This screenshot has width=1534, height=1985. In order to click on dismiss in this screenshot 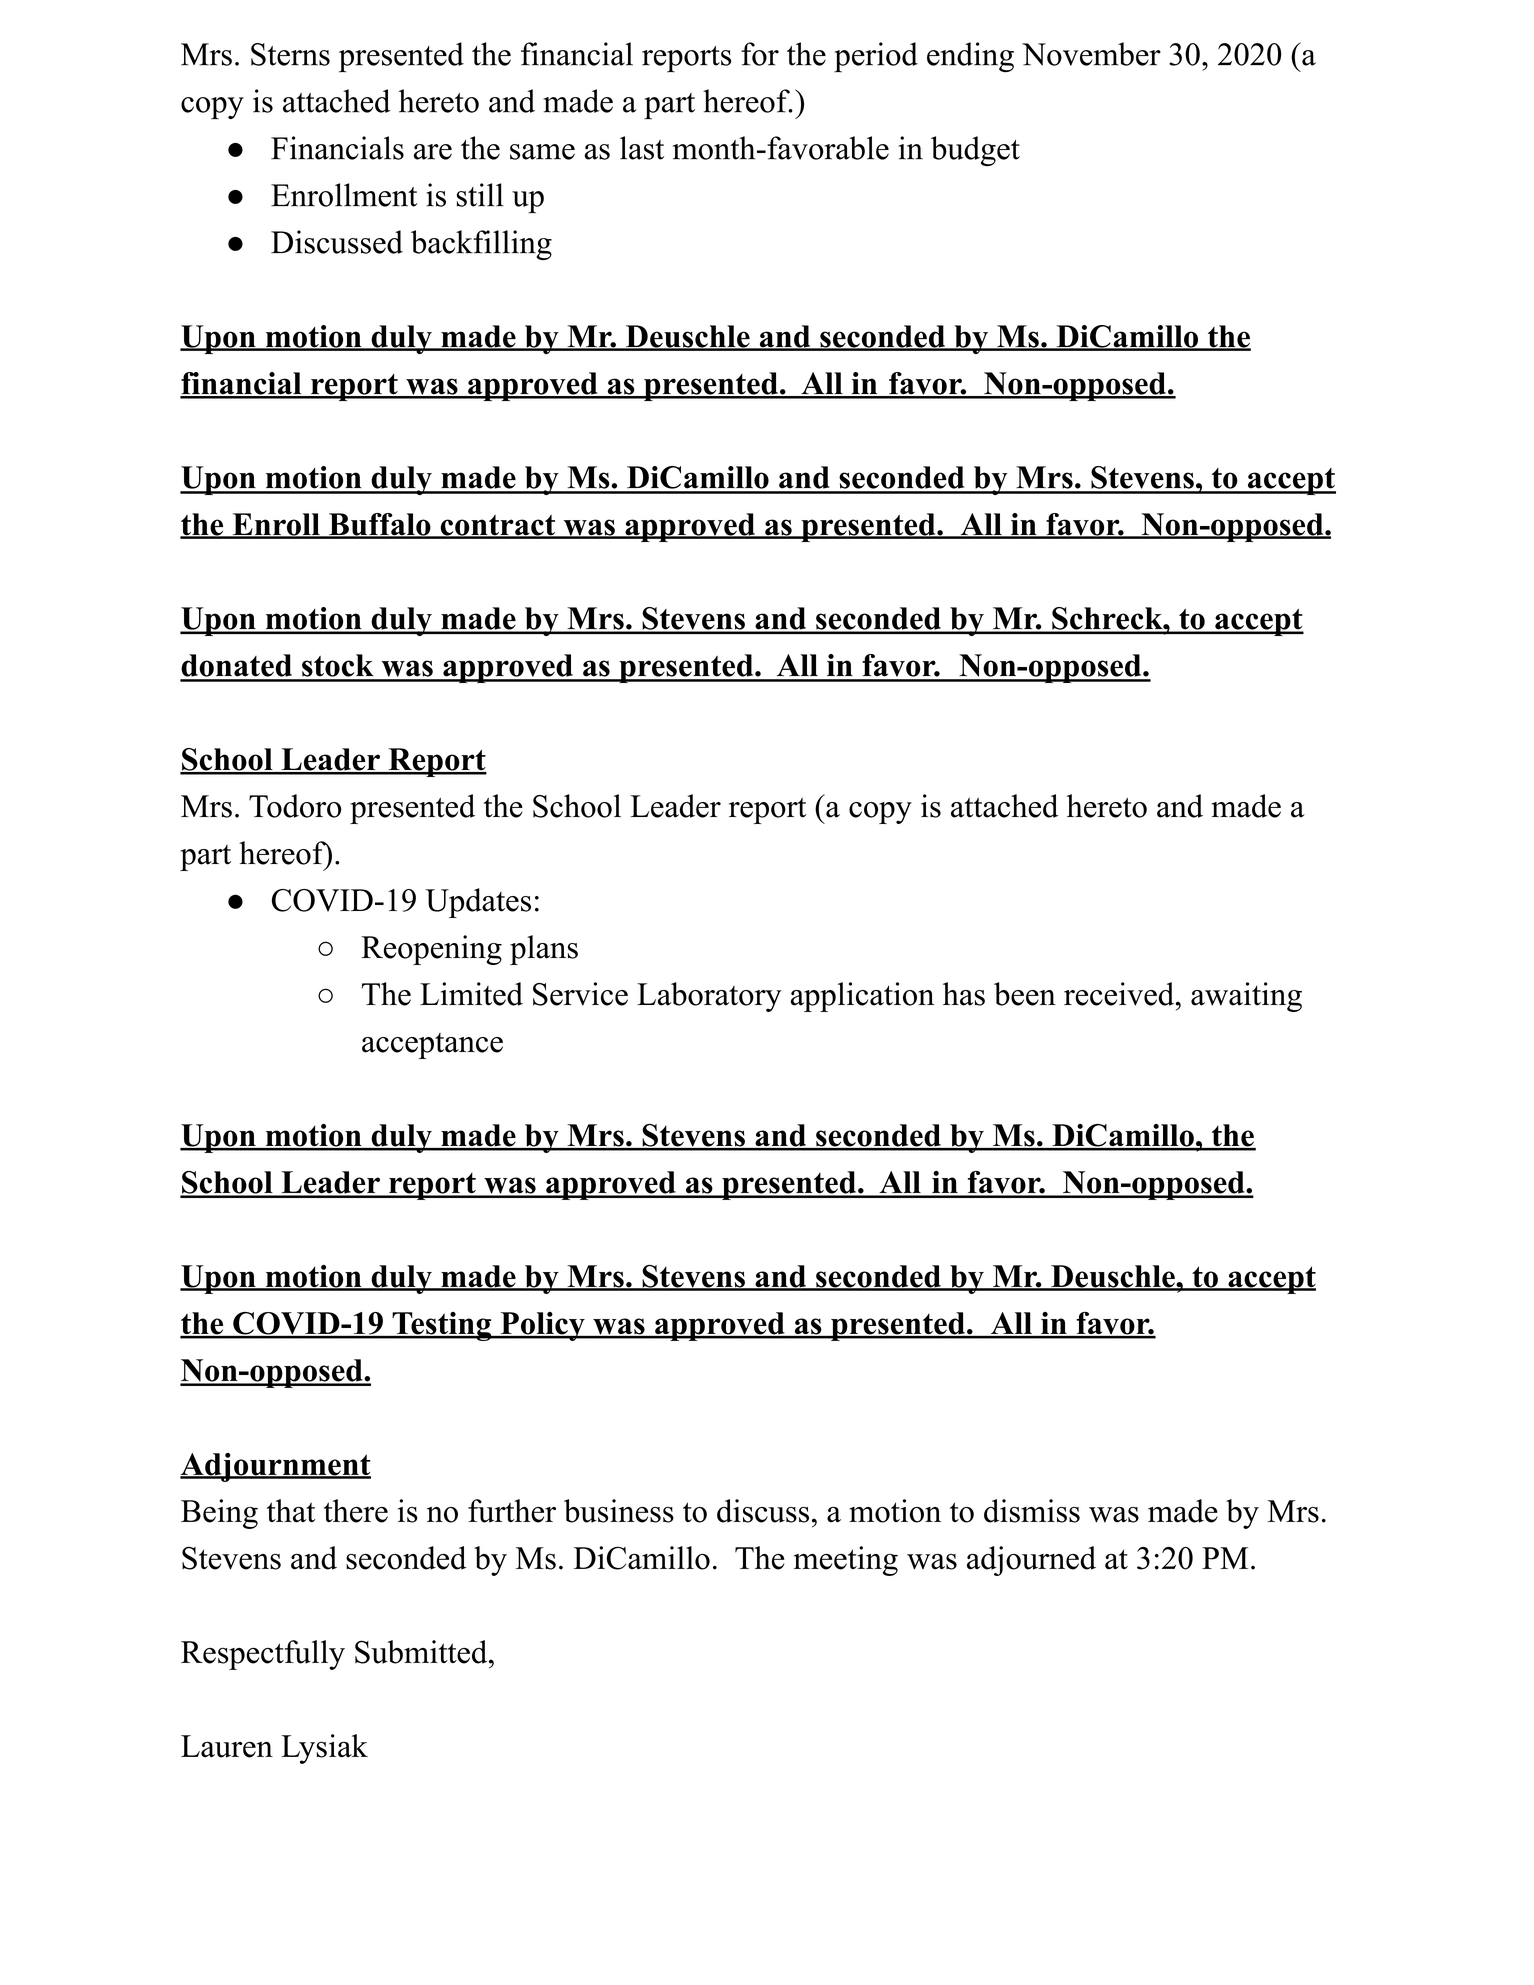, I will do `click(1032, 1511)`.
